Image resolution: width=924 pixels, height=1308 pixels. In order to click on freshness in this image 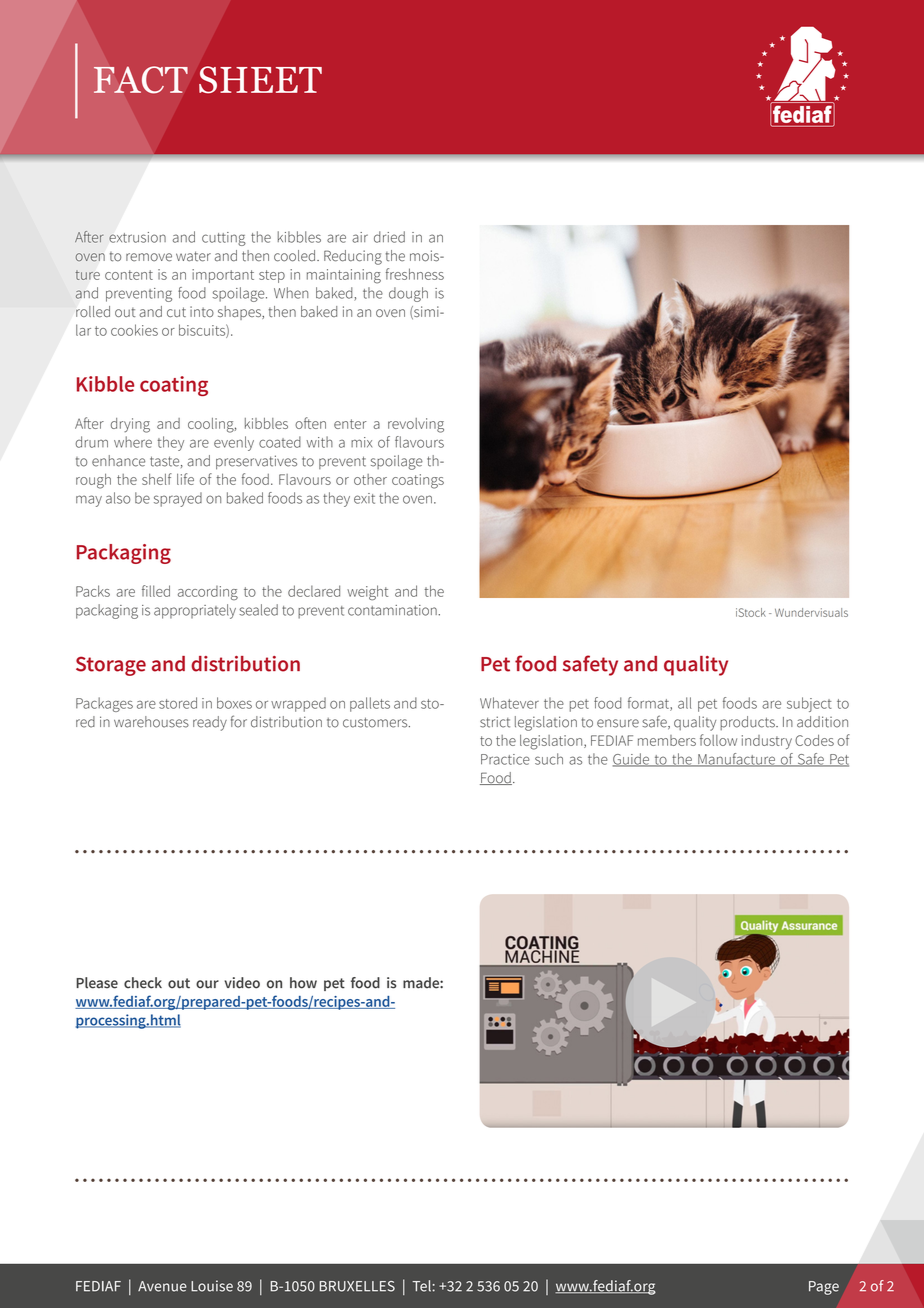, I will do `click(415, 274)`.
